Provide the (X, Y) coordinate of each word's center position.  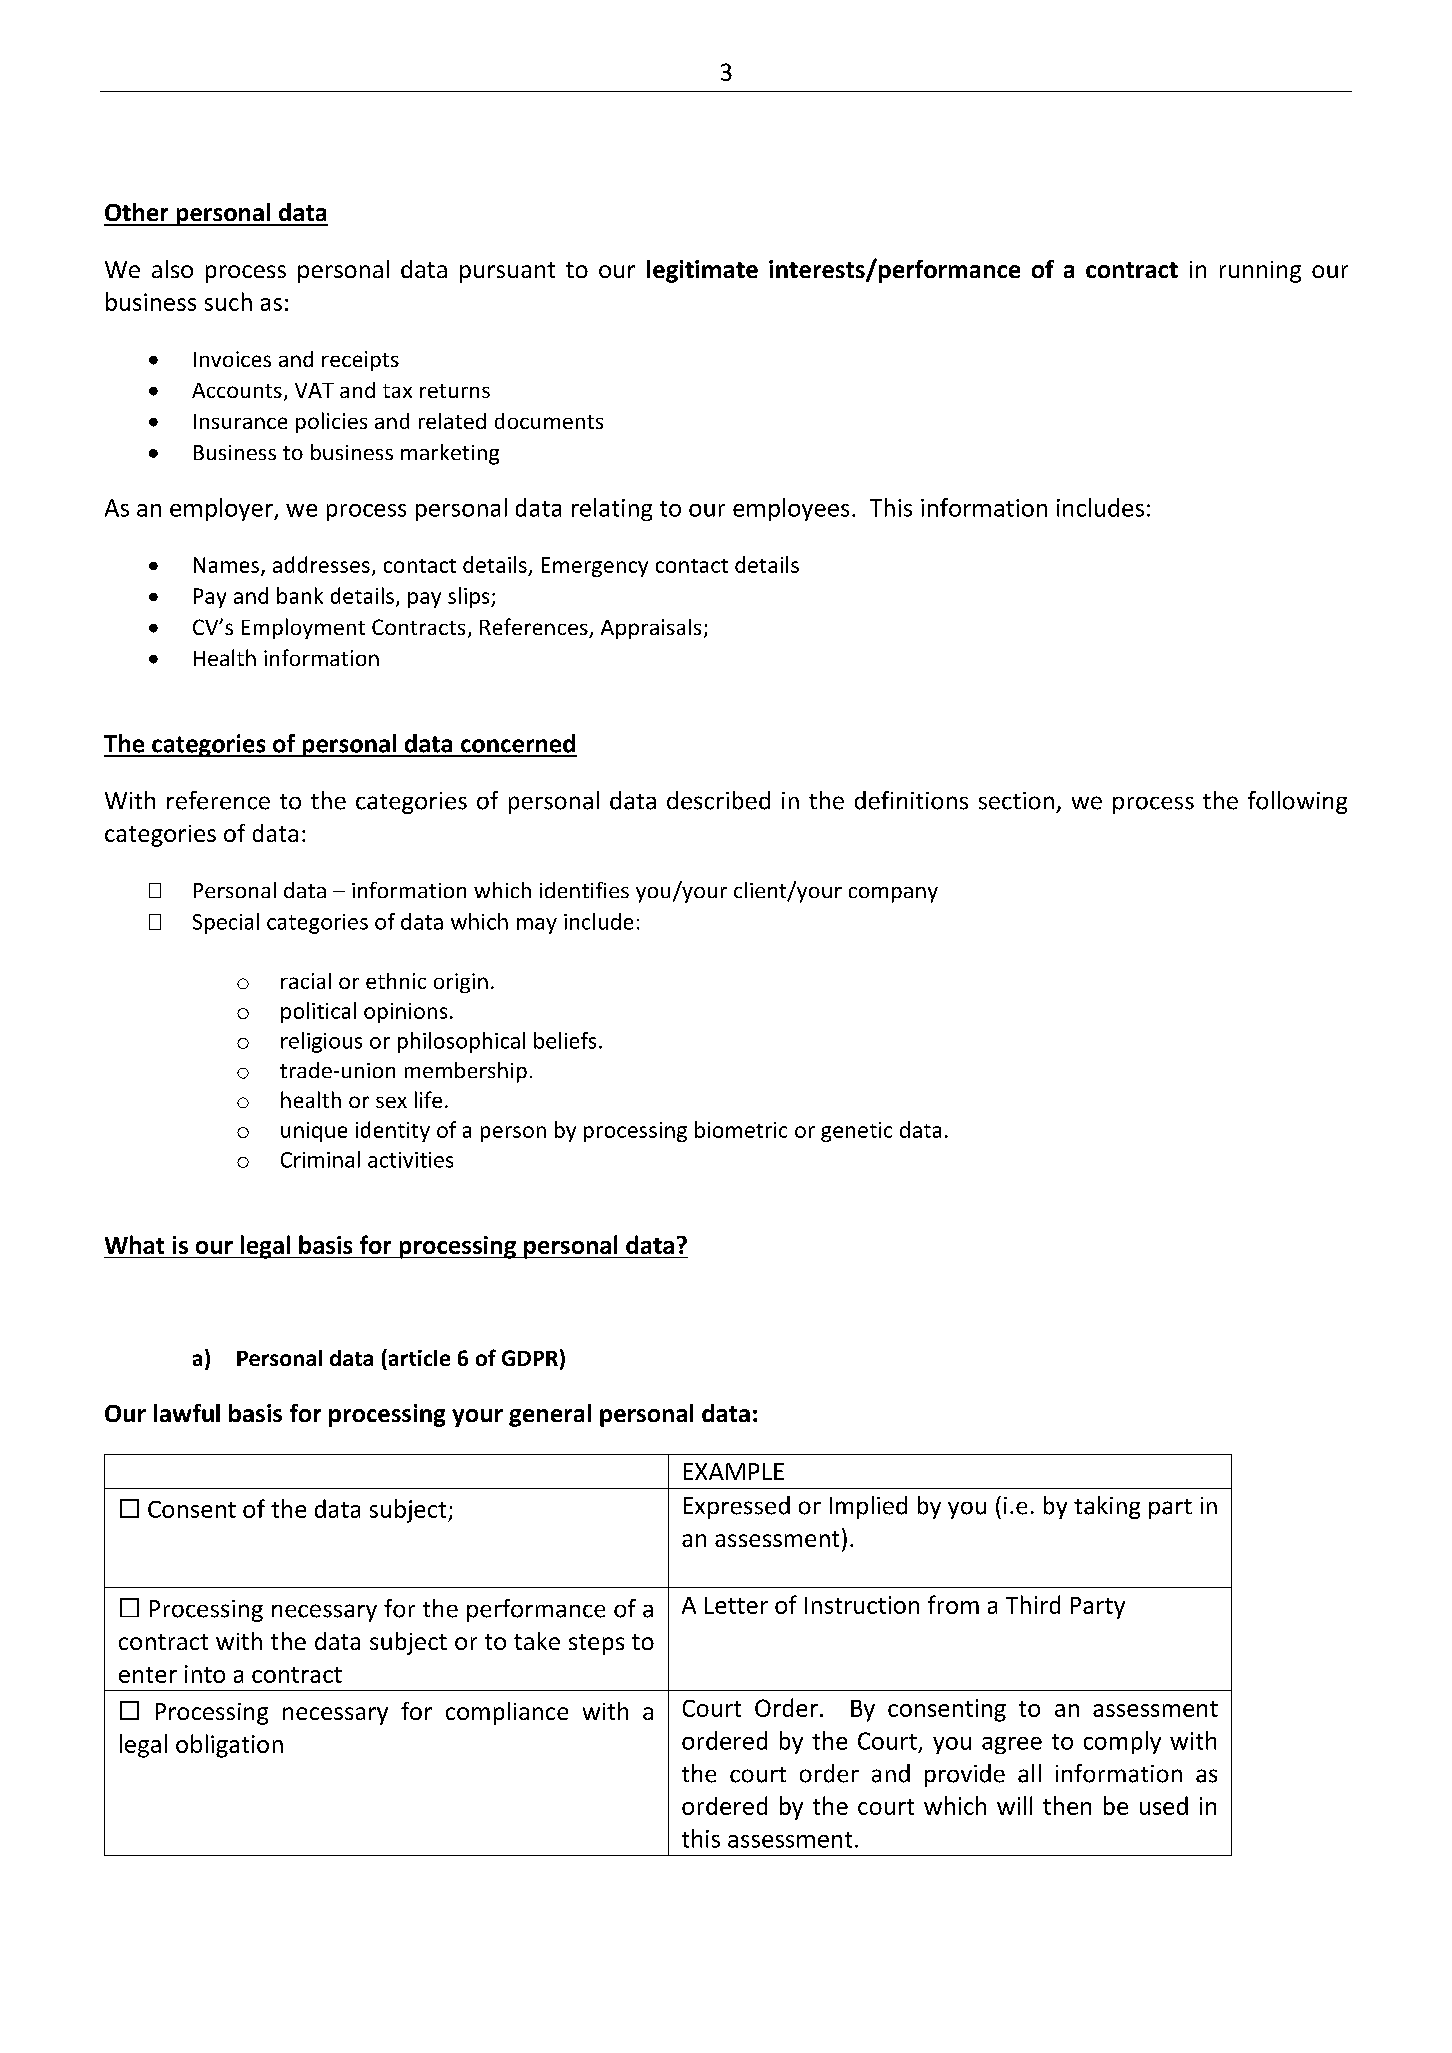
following (1297, 802)
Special (226, 923)
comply (1122, 1742)
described (718, 800)
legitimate (702, 271)
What (134, 1244)
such (228, 301)
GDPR (530, 1358)
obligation (229, 1746)
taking (1107, 1507)
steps (596, 1644)
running (1260, 272)
